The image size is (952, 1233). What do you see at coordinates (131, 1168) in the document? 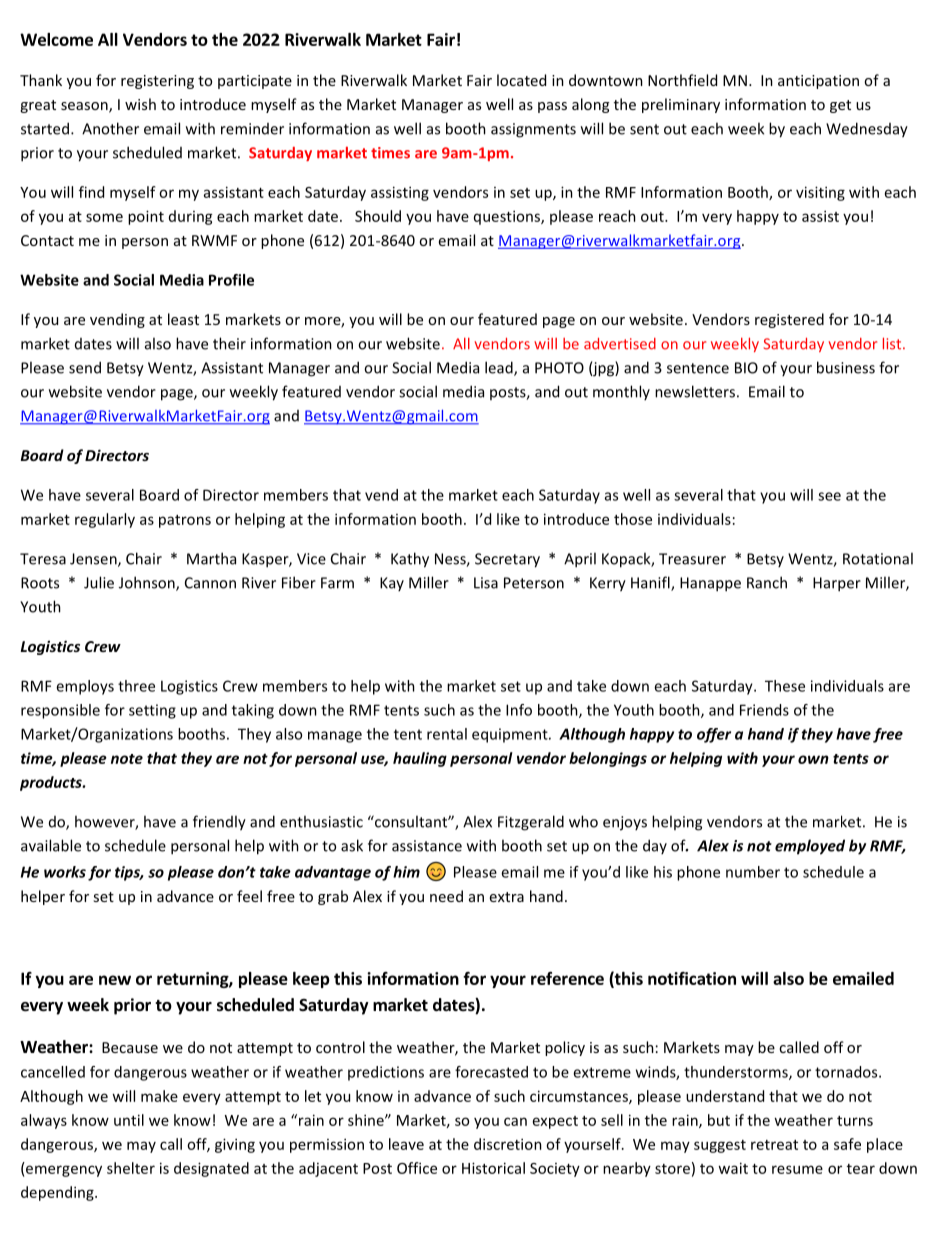
I see `shelter` at bounding box center [131, 1168].
